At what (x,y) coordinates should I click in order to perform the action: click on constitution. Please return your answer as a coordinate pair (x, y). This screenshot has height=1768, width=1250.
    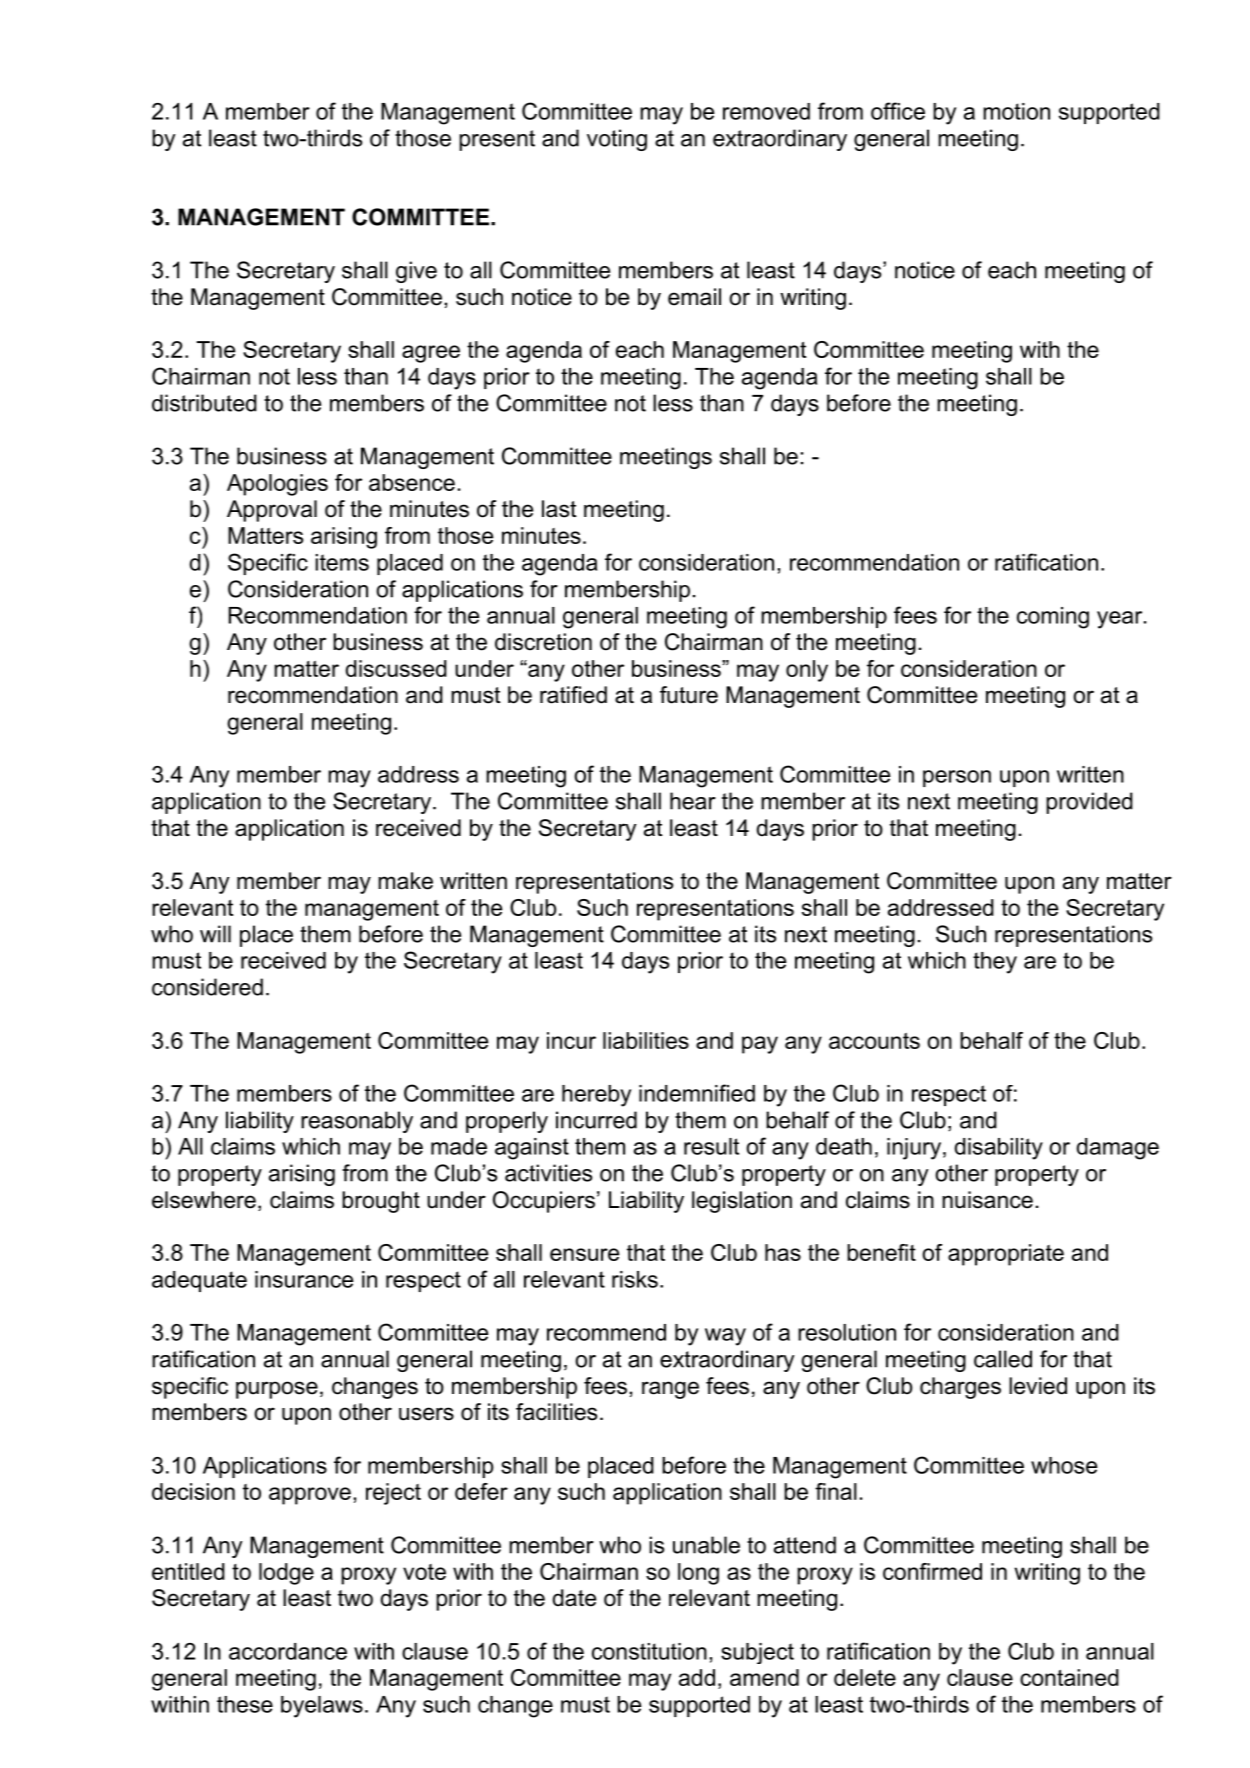
    Looking at the image, I should click on (649, 1651).
